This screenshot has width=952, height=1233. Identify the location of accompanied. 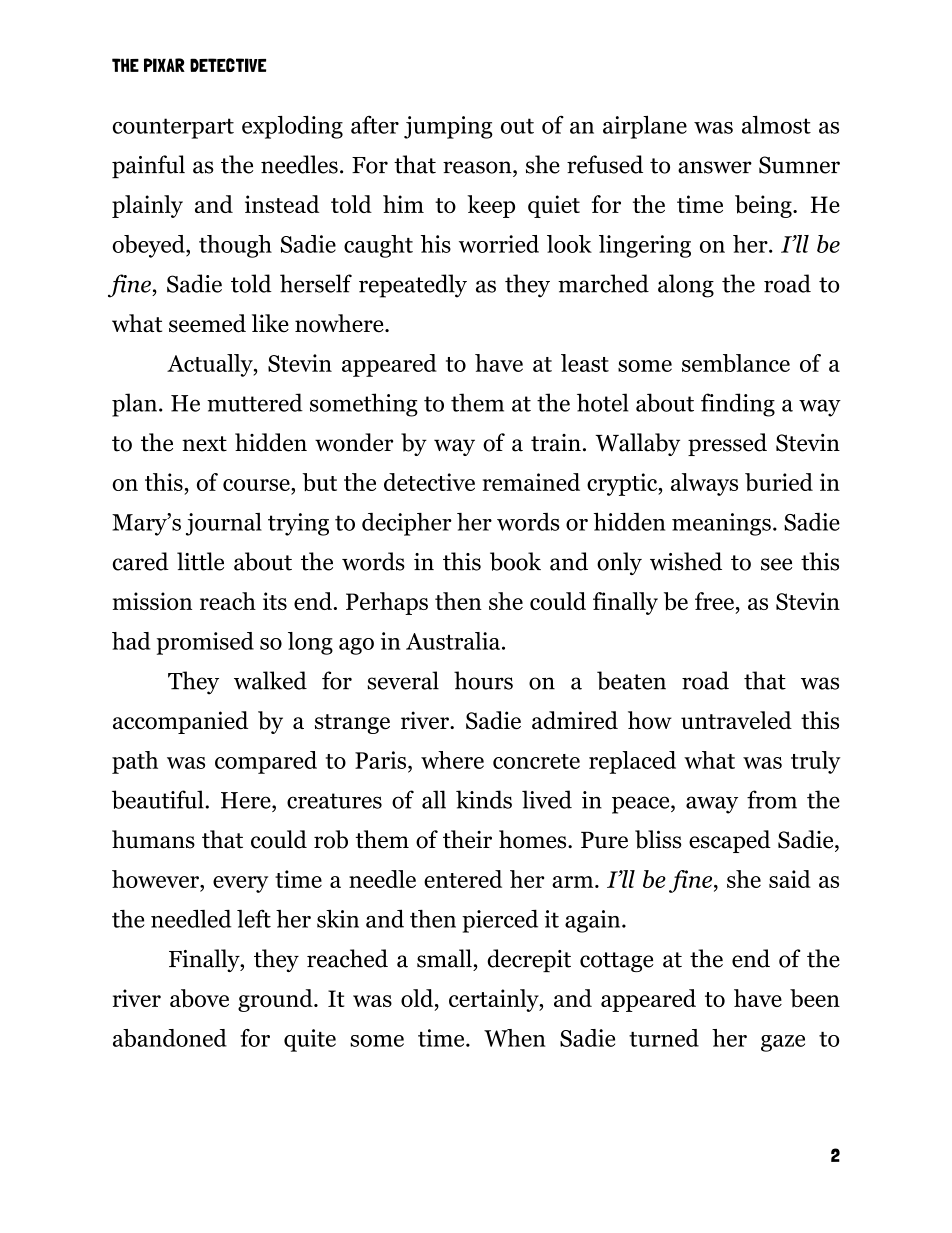
(180, 722).
